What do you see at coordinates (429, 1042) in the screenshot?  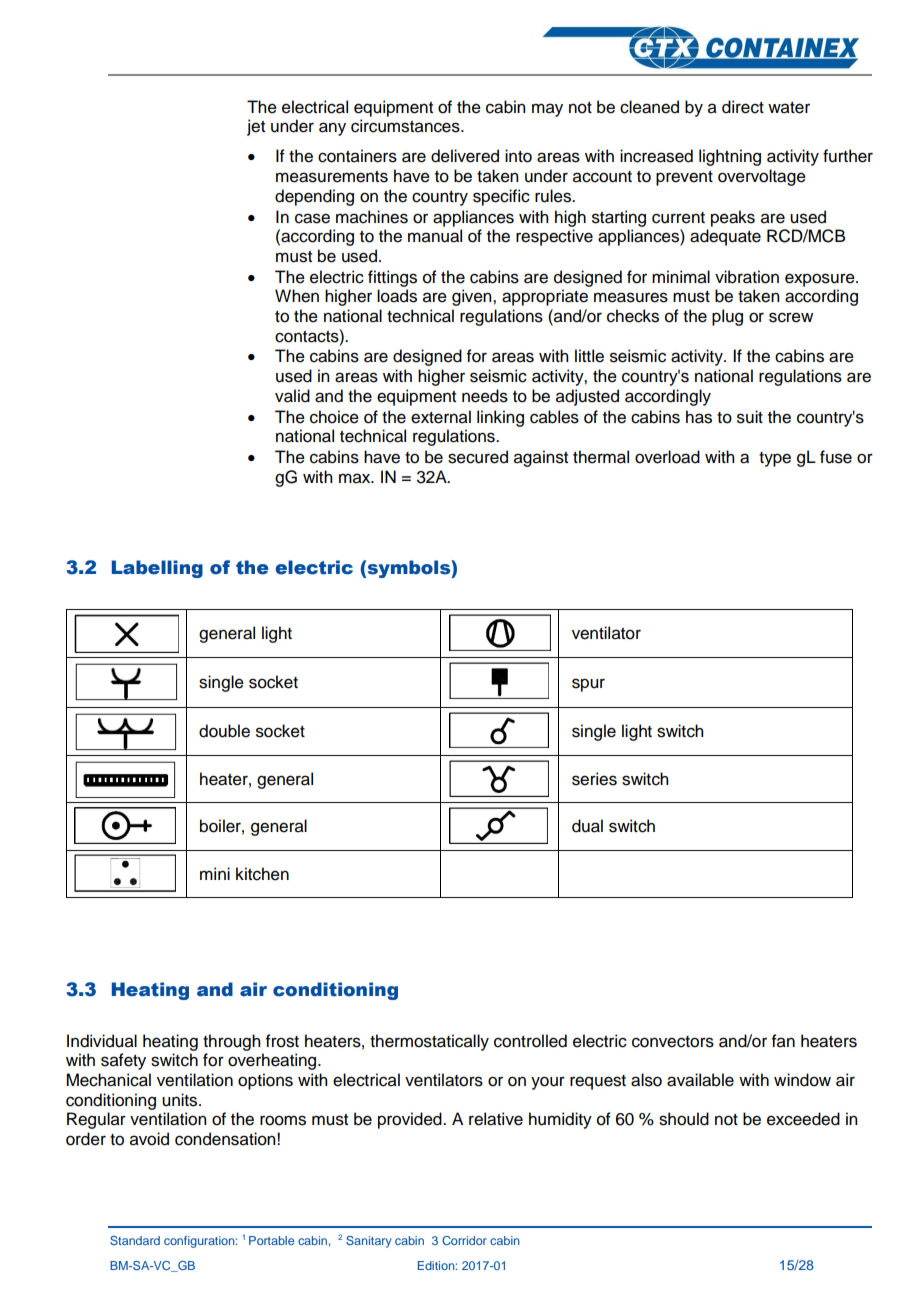 I see `thermostatically` at bounding box center [429, 1042].
